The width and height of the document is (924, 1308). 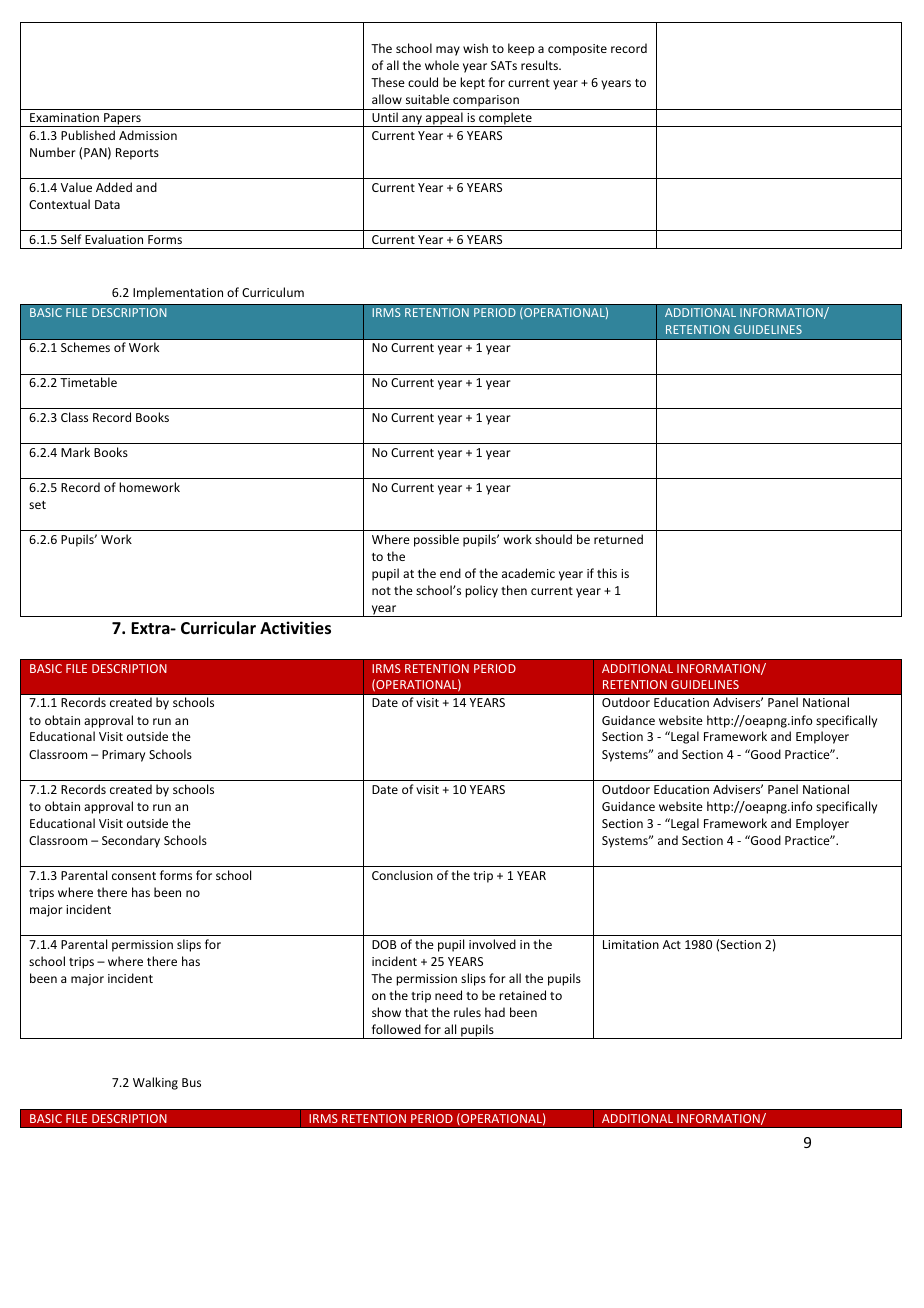 What do you see at coordinates (540, 65) in the document?
I see `results` at bounding box center [540, 65].
